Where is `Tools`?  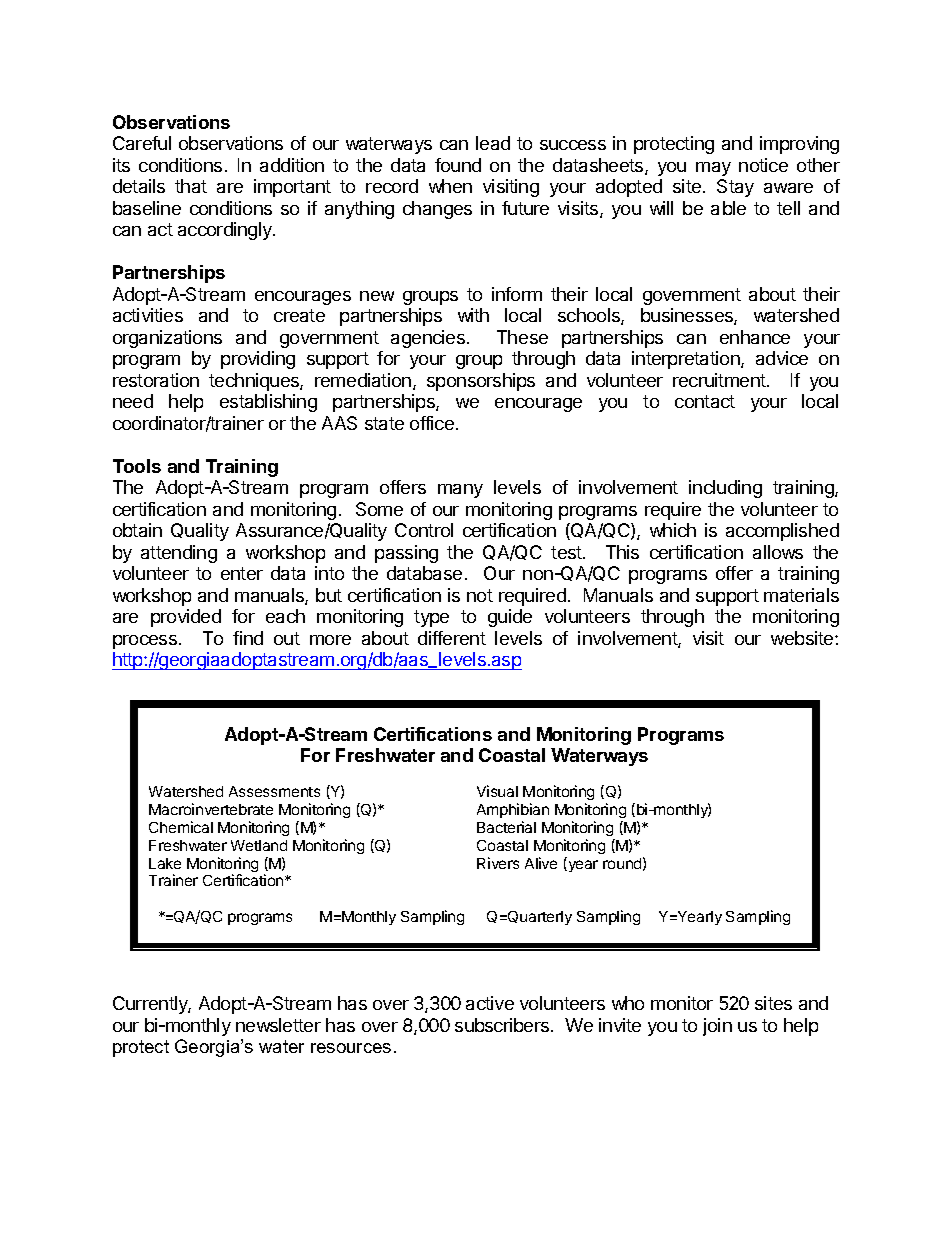
Tools is located at coordinates (137, 466).
